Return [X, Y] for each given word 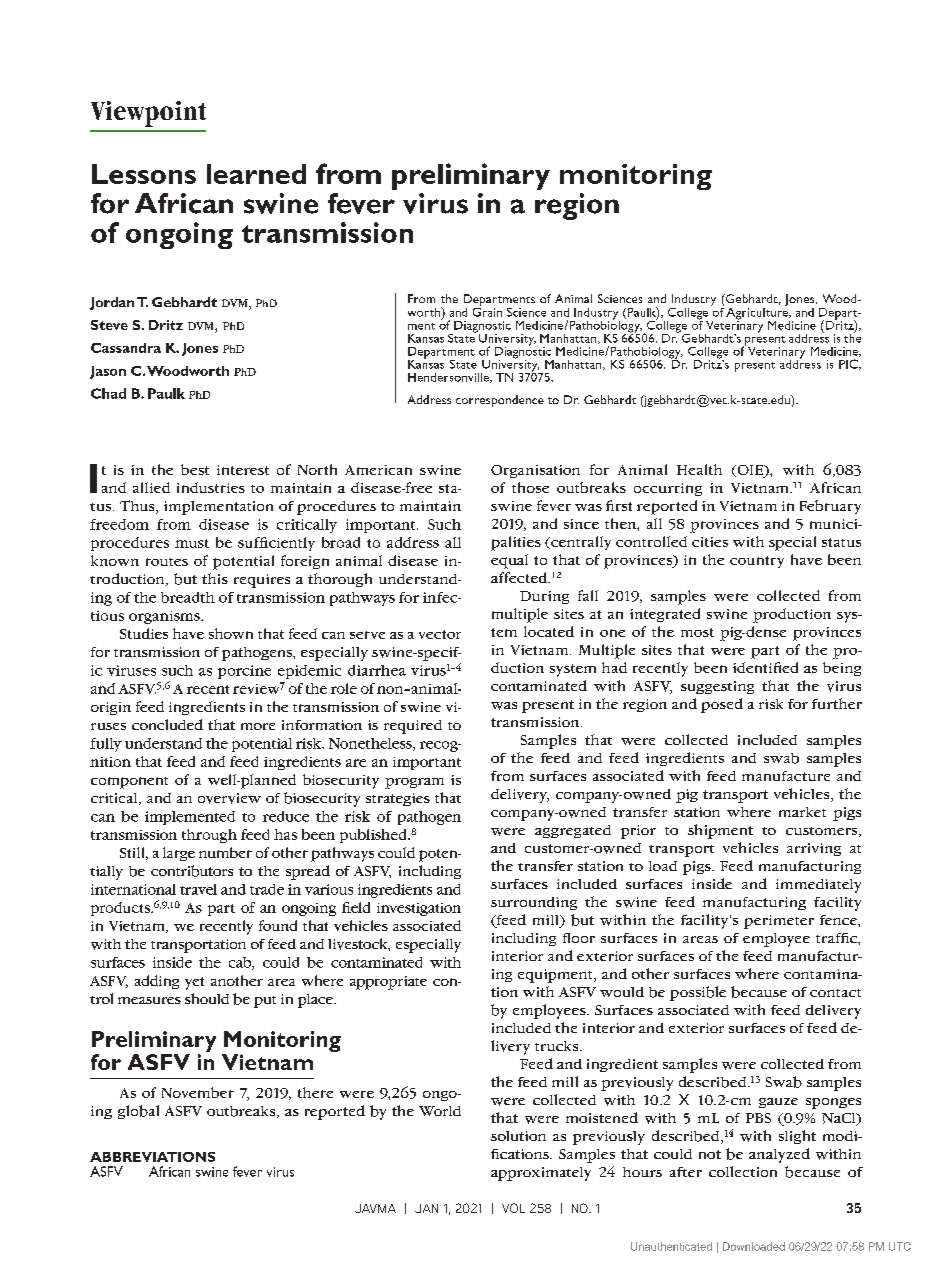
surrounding [534, 903]
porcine [244, 672]
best [195, 469]
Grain [487, 311]
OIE [750, 471]
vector [440, 634]
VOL [513, 1208]
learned [256, 174]
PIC [849, 364]
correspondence [500, 401]
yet [194, 983]
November [198, 1092]
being [842, 669]
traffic [837, 938]
